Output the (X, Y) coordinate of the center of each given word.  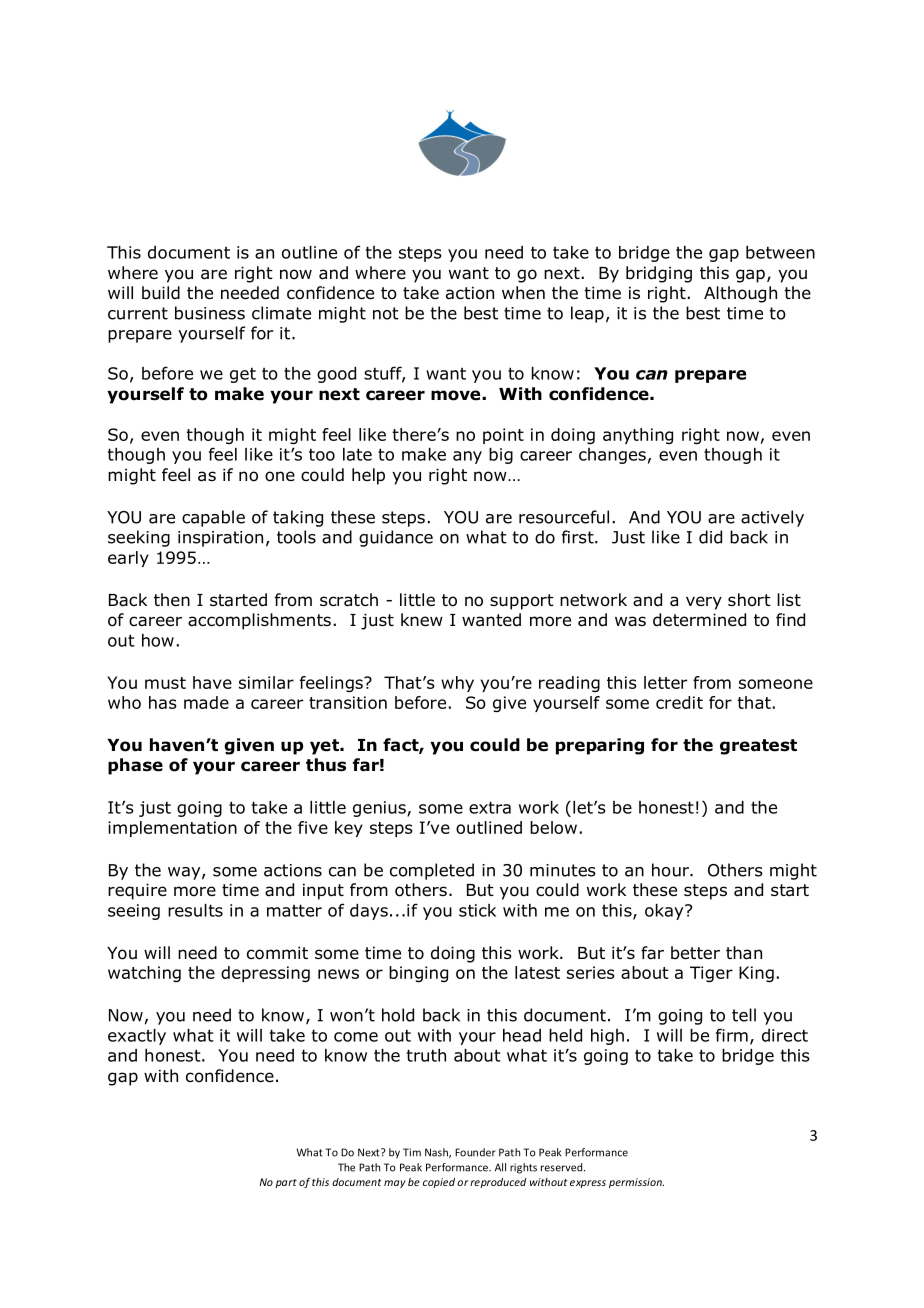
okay (665, 912)
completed (432, 871)
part (286, 1183)
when (523, 292)
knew (422, 620)
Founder (475, 1152)
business (210, 313)
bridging (659, 274)
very (704, 603)
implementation (172, 829)
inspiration (220, 539)
